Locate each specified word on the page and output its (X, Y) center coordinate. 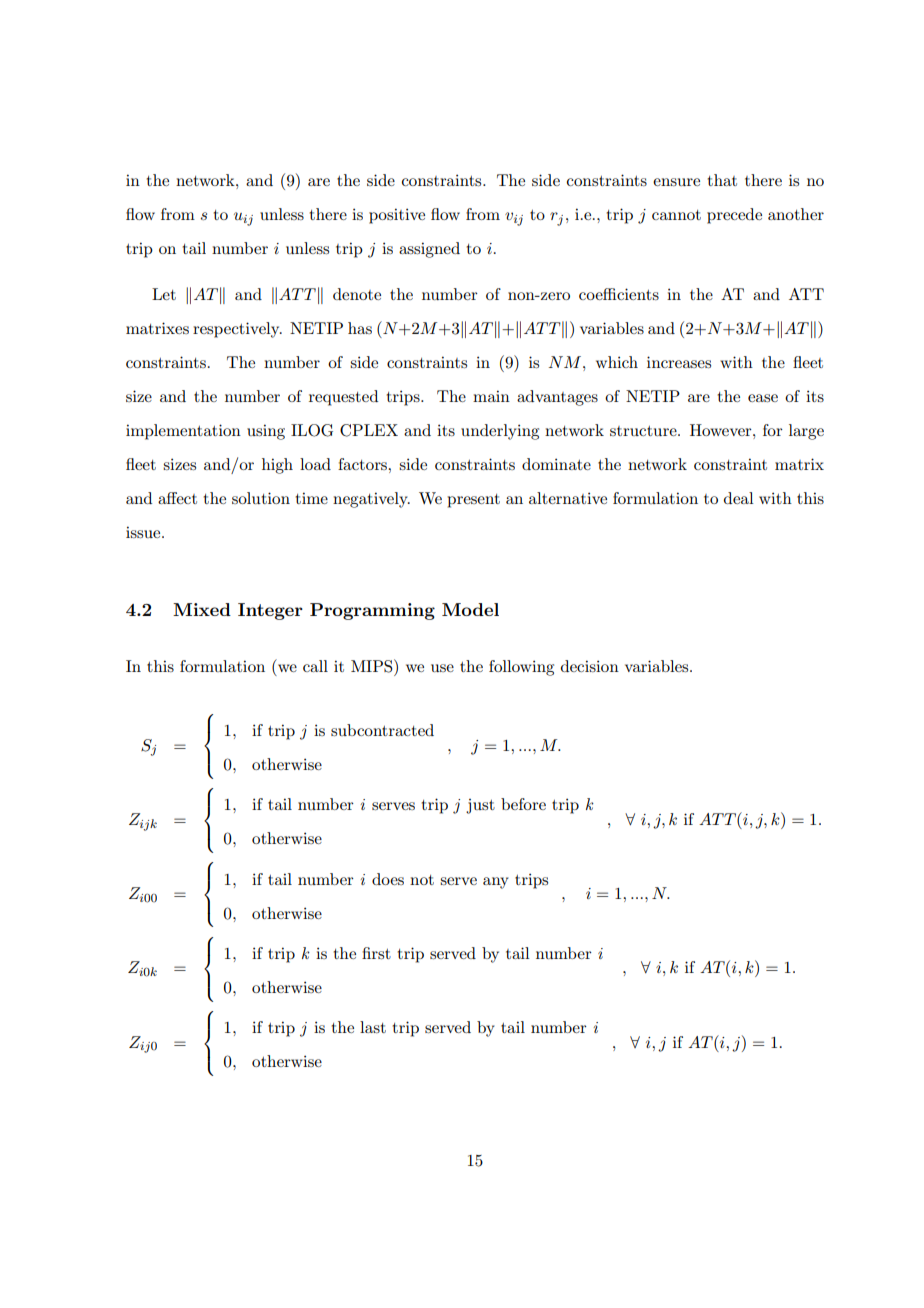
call (315, 666)
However (722, 430)
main (491, 396)
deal (739, 498)
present (473, 501)
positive (397, 216)
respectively (237, 330)
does (388, 879)
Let (164, 294)
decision (590, 666)
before (523, 804)
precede (734, 216)
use (442, 668)
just (480, 806)
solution (261, 498)
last (373, 1027)
